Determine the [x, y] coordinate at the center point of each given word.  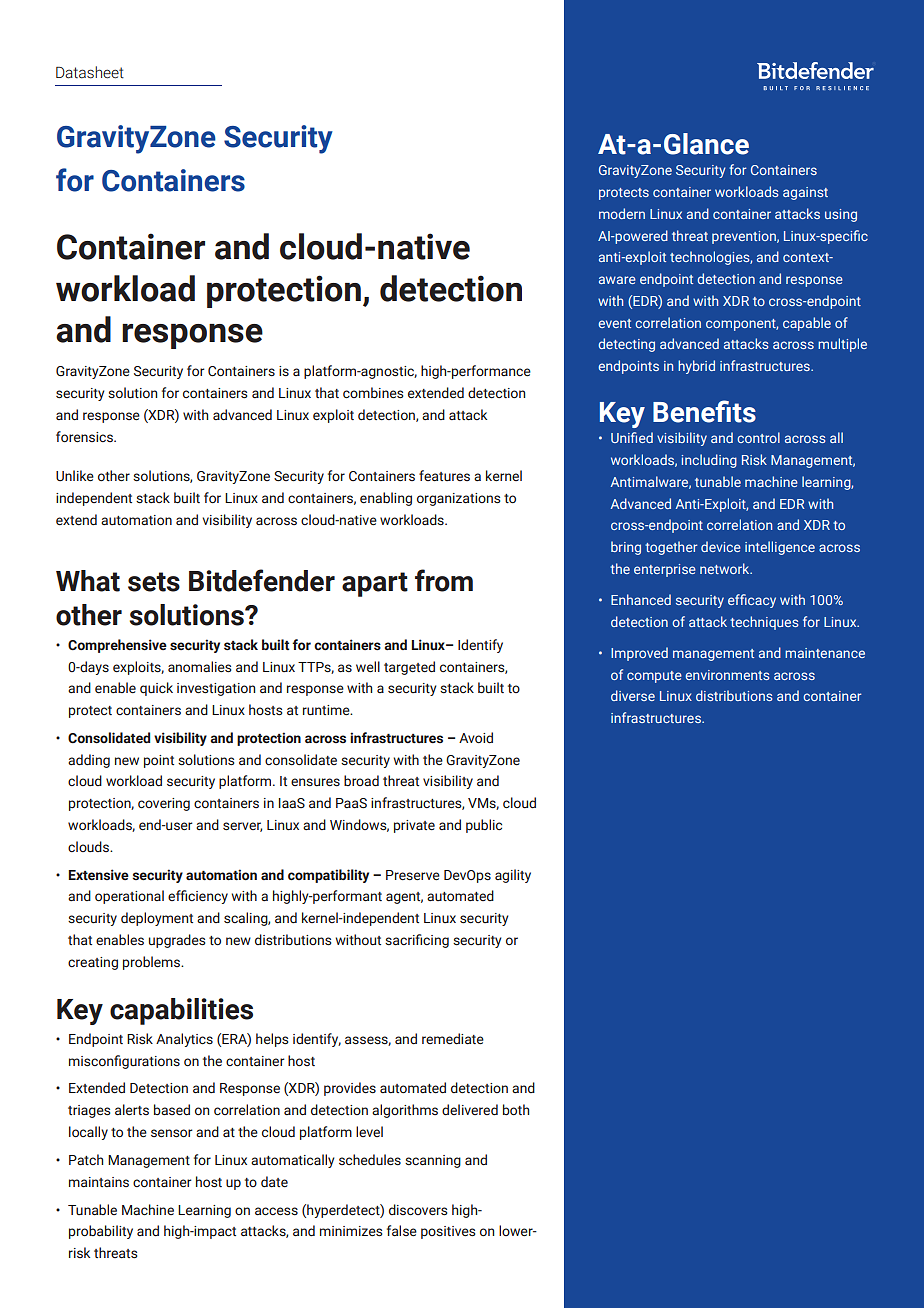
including [709, 461]
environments [727, 675]
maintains [99, 1182]
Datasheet [90, 72]
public [484, 826]
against [805, 193]
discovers [418, 1210]
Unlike [75, 475]
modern [622, 213]
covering [164, 804]
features [444, 475]
